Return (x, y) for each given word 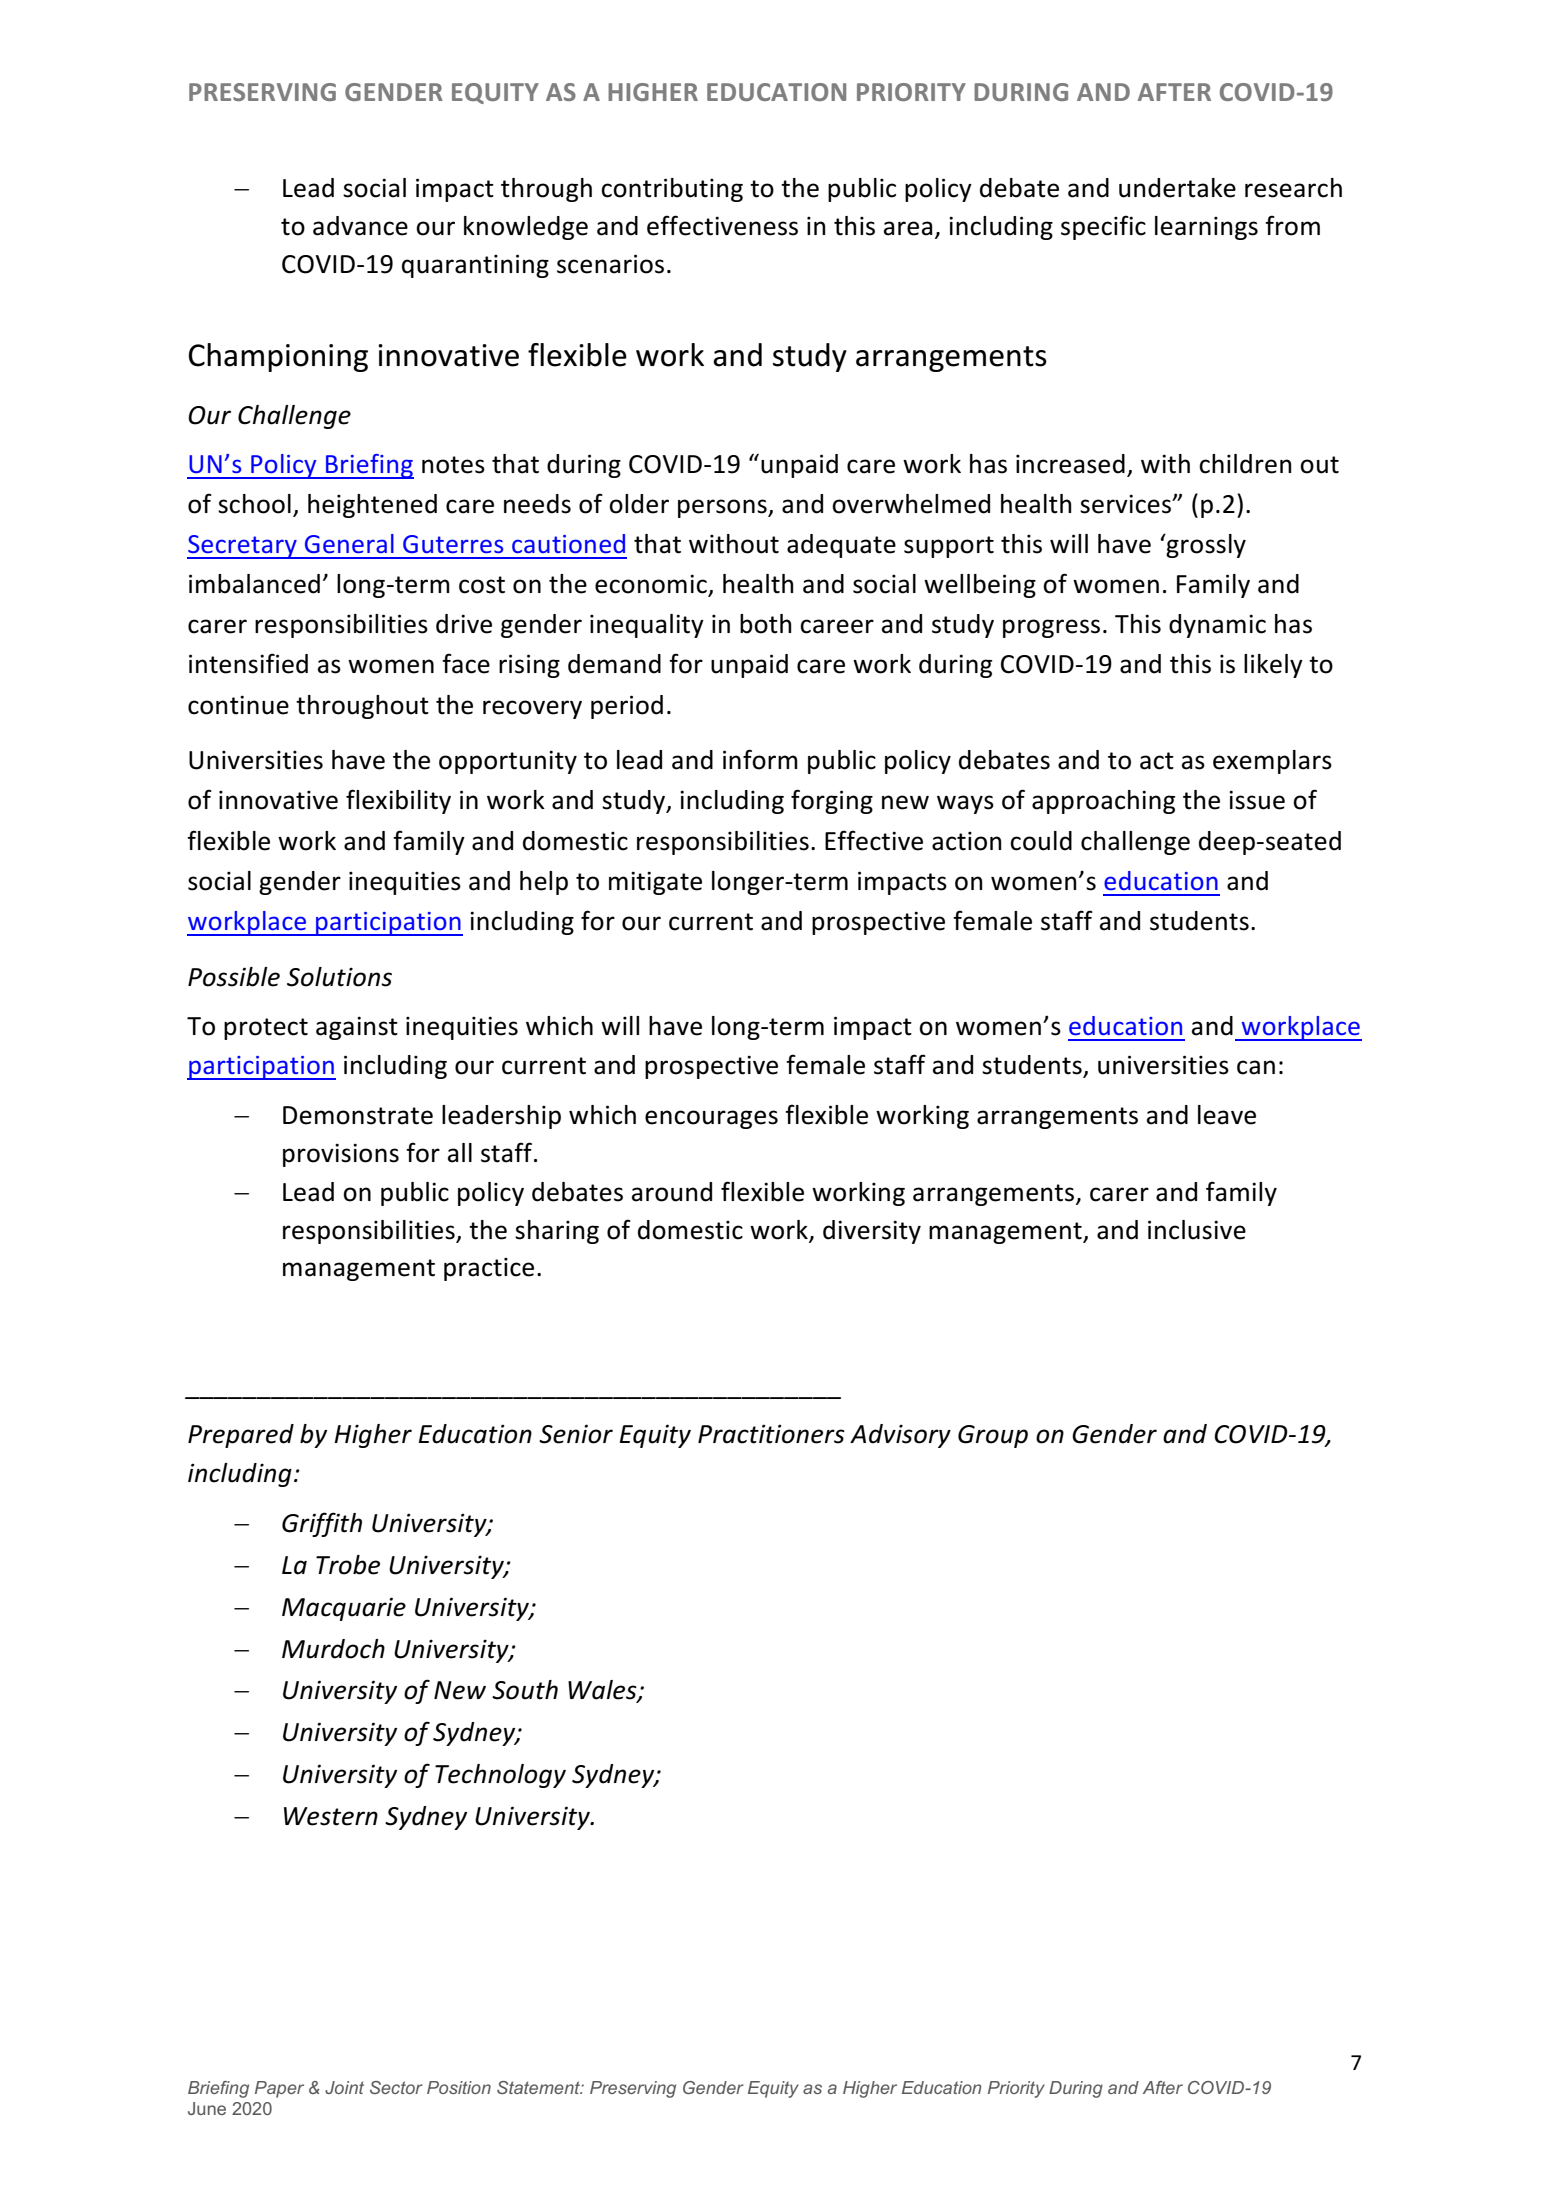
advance (360, 226)
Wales (603, 1691)
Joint (344, 2087)
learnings (1206, 228)
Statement (539, 2087)
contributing (672, 190)
